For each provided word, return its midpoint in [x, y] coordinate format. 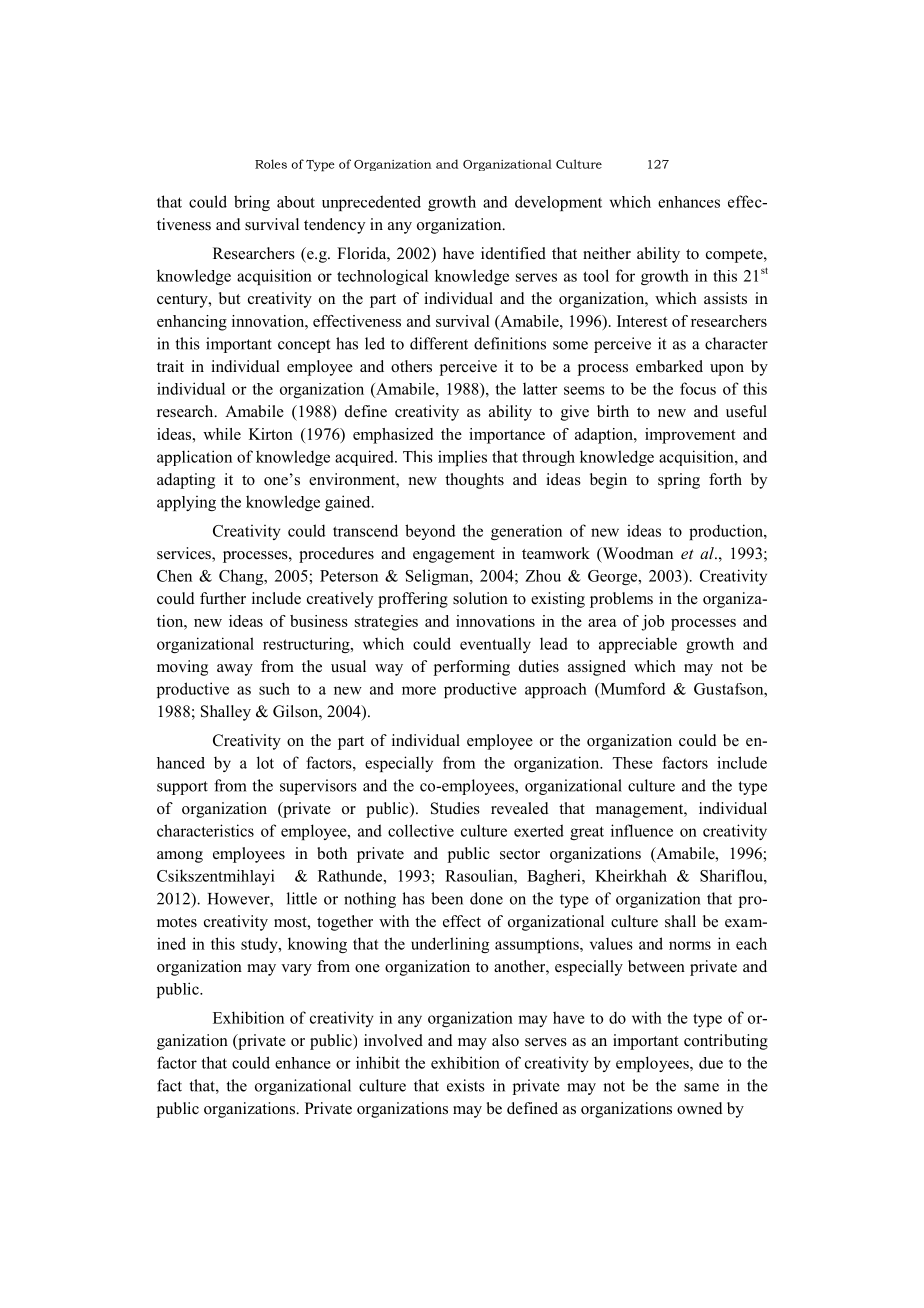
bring [252, 203]
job [652, 623]
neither [607, 253]
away [235, 670]
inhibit [378, 1062]
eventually [495, 645]
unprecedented [371, 203]
